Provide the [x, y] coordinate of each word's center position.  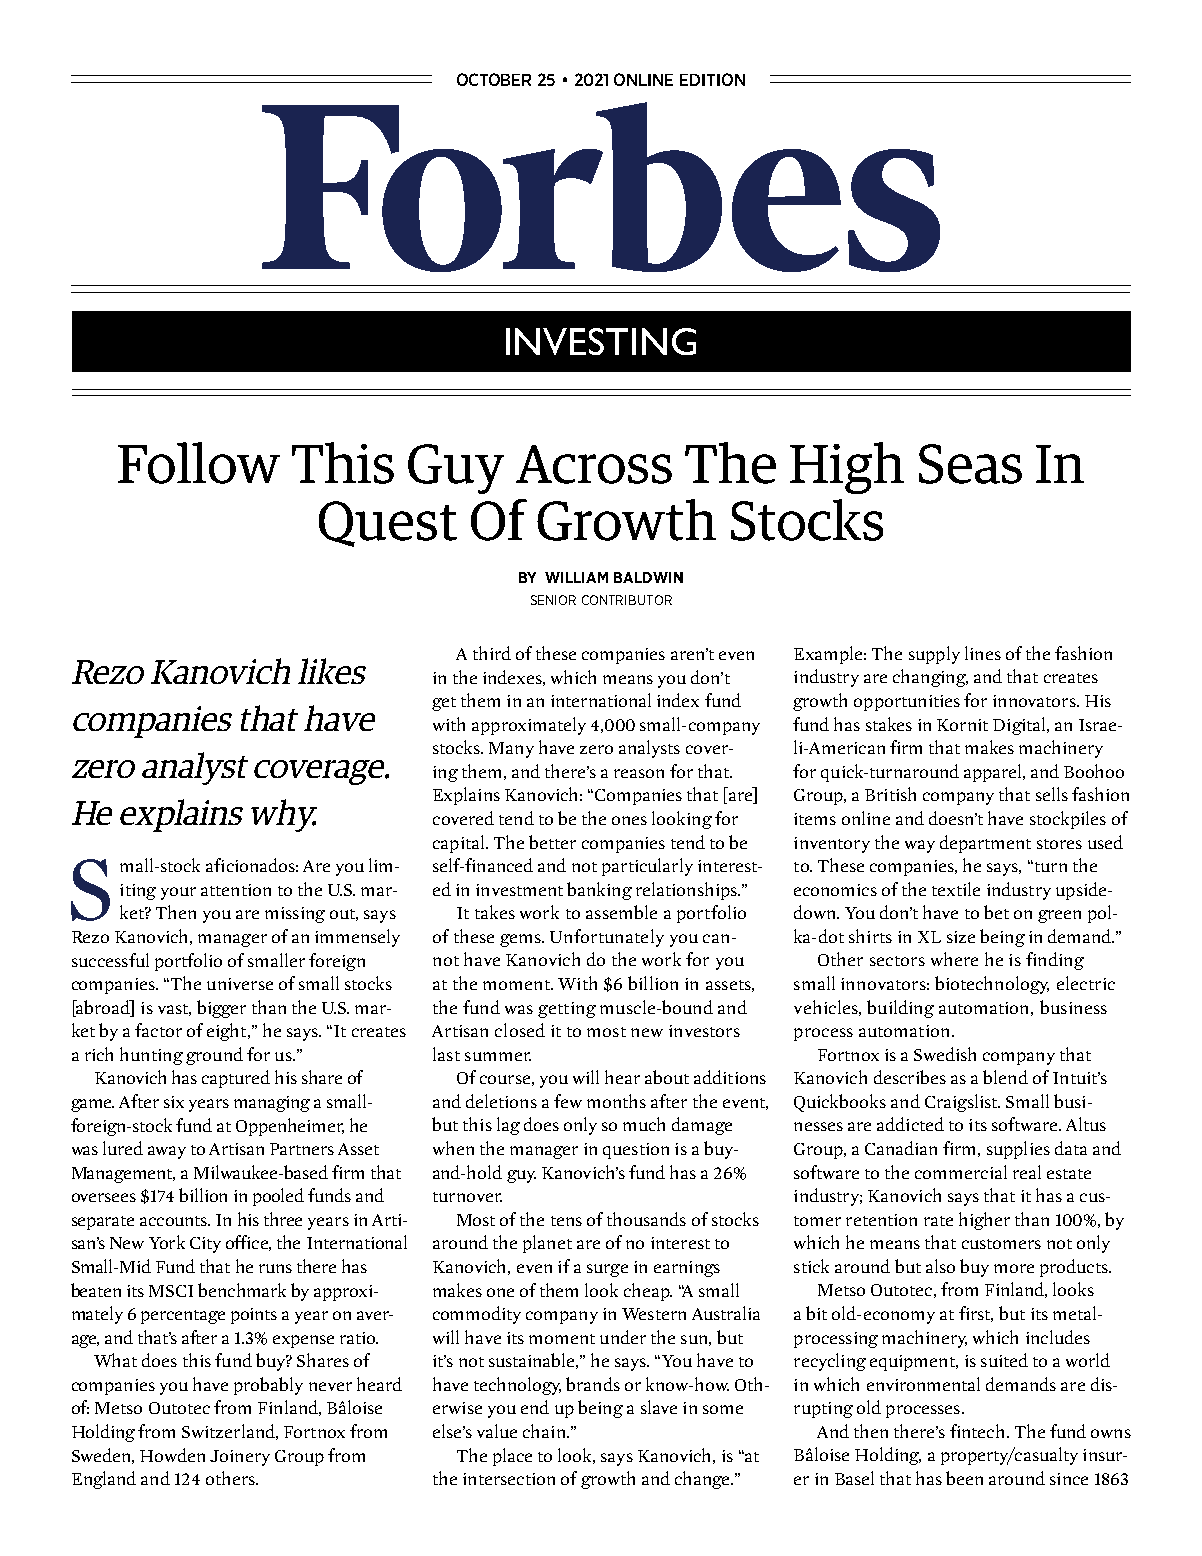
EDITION [712, 79]
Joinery [240, 1458]
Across [594, 464]
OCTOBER [494, 79]
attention [236, 890]
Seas [970, 464]
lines [983, 653]
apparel [994, 773]
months [616, 1101]
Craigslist [962, 1103]
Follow [199, 463]
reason [639, 773]
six [174, 1102]
